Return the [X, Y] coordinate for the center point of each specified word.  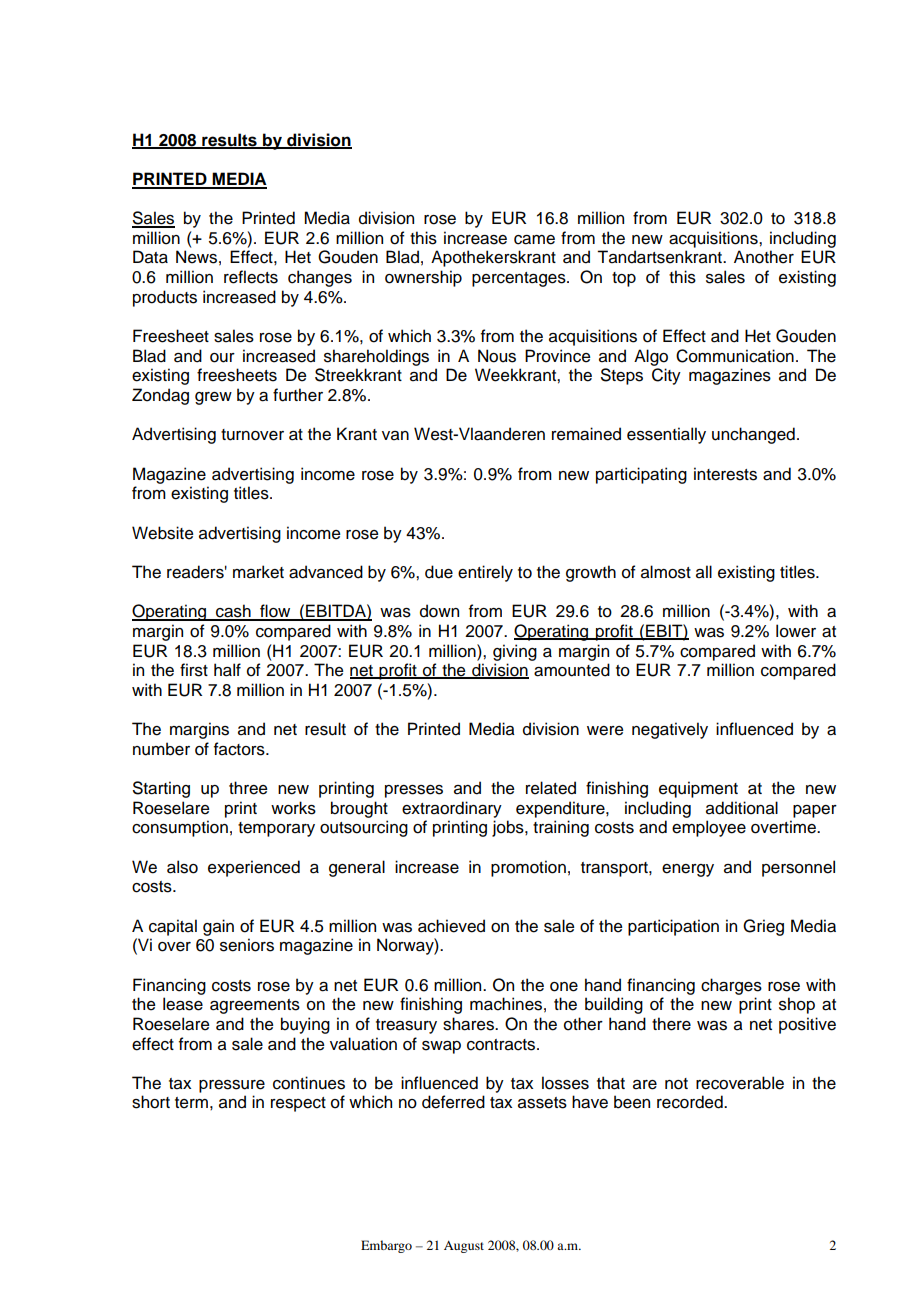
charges [731, 986]
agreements [255, 1006]
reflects [251, 277]
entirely [485, 573]
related [551, 788]
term [191, 1103]
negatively [670, 730]
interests [725, 474]
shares [469, 1024]
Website [163, 533]
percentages [520, 279]
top [624, 279]
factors [240, 749]
